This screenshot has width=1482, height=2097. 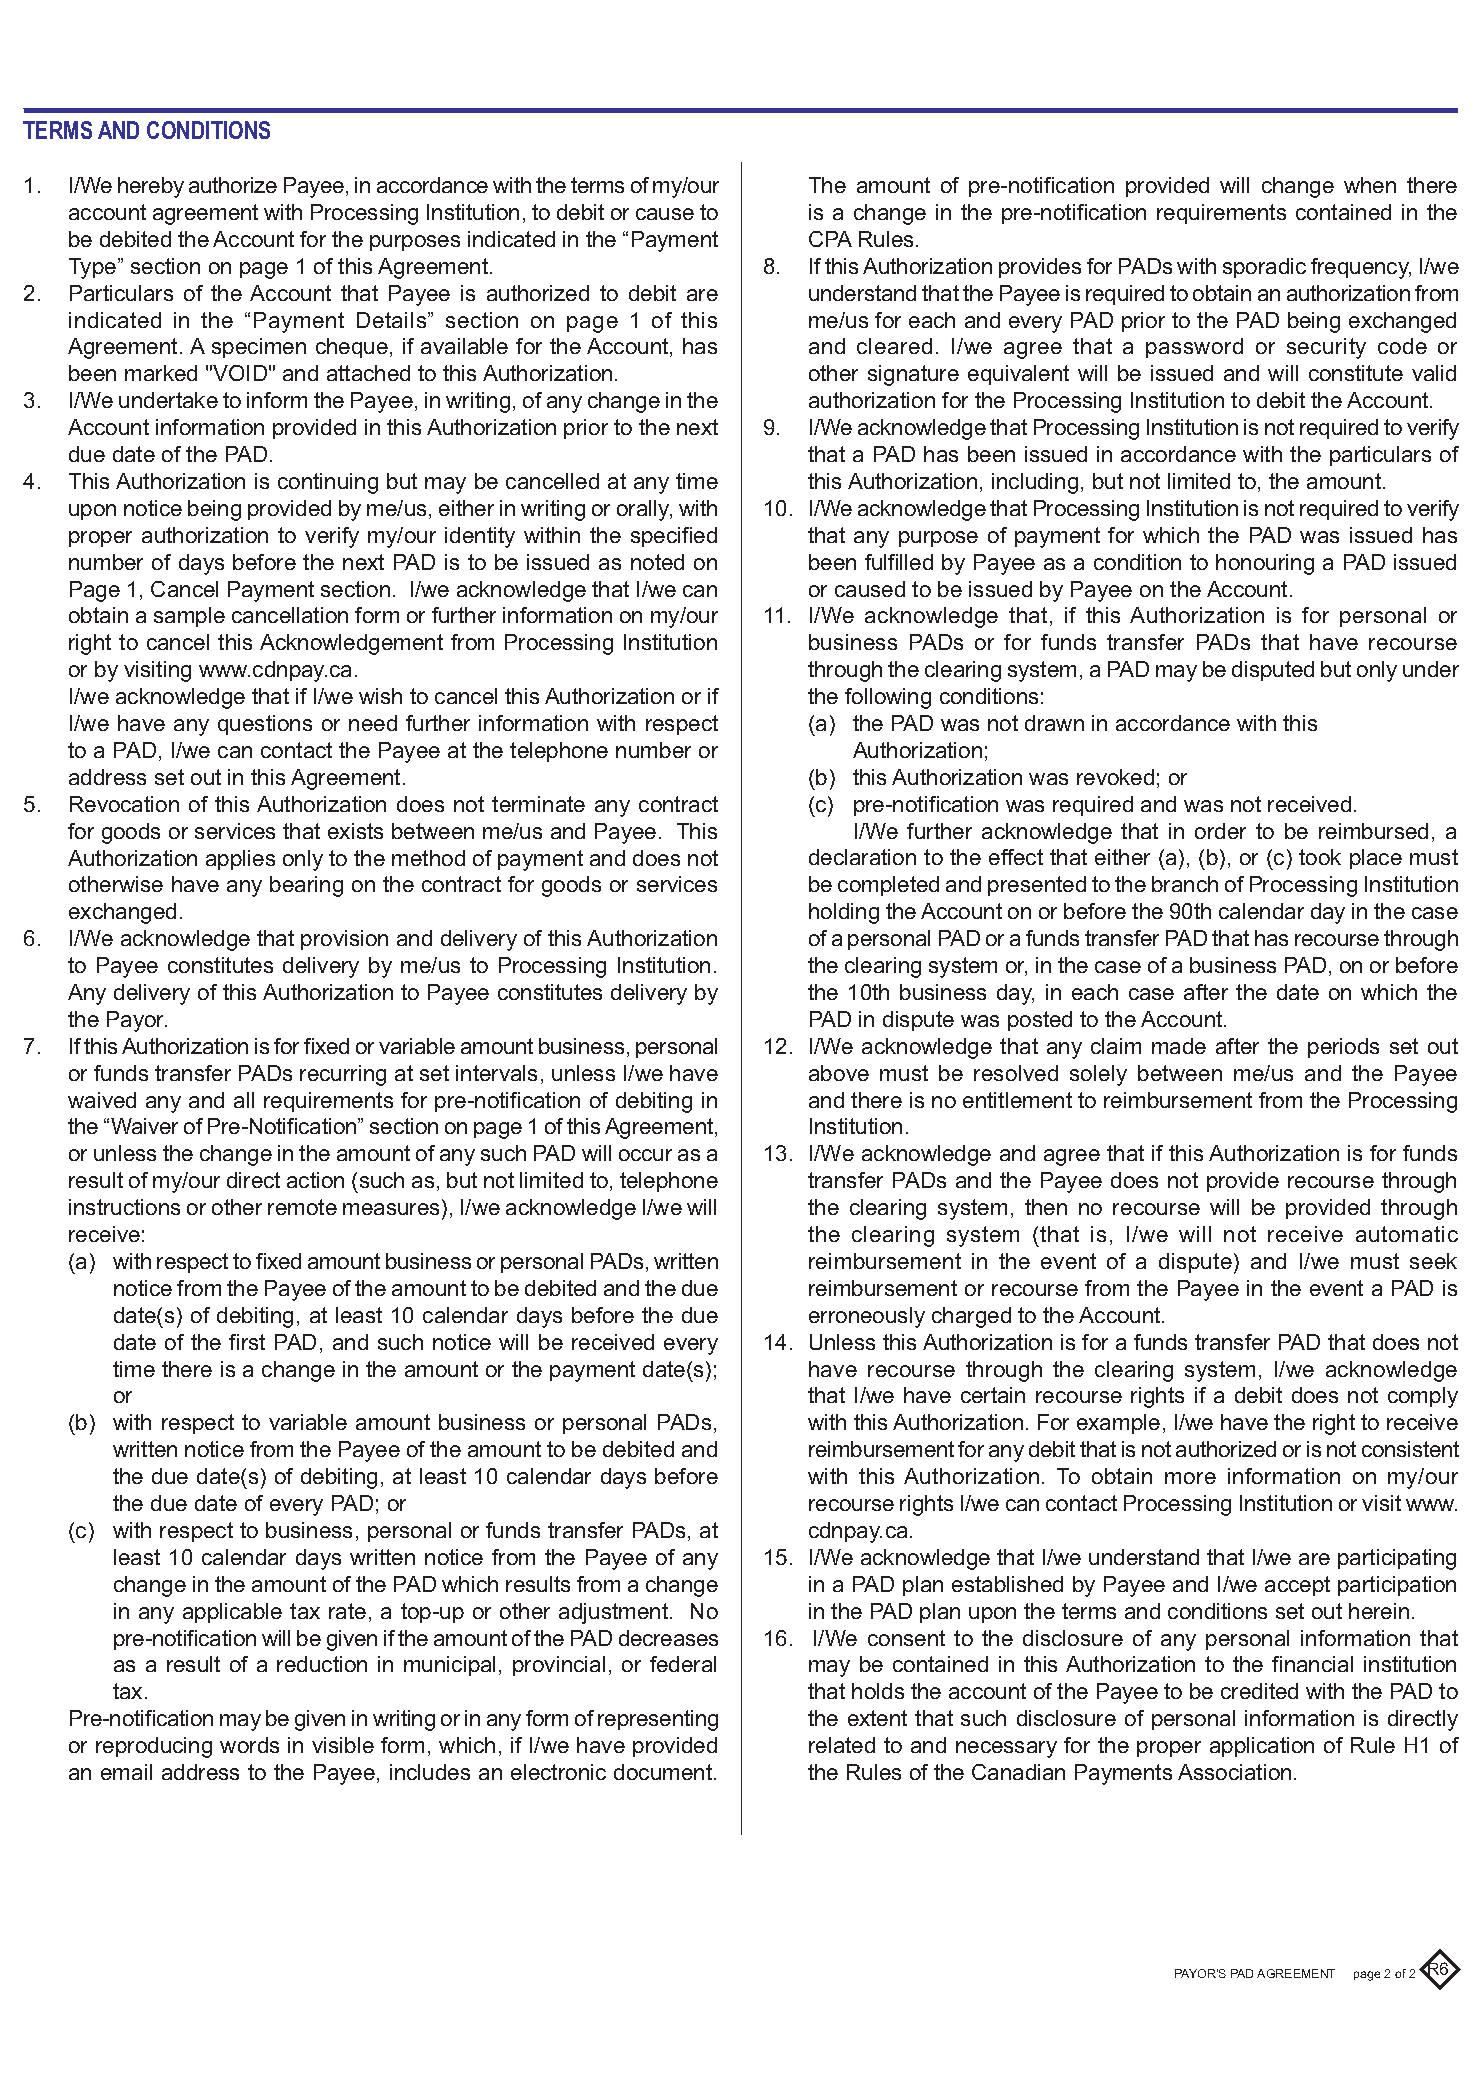 I want to click on words, so click(x=249, y=1745).
